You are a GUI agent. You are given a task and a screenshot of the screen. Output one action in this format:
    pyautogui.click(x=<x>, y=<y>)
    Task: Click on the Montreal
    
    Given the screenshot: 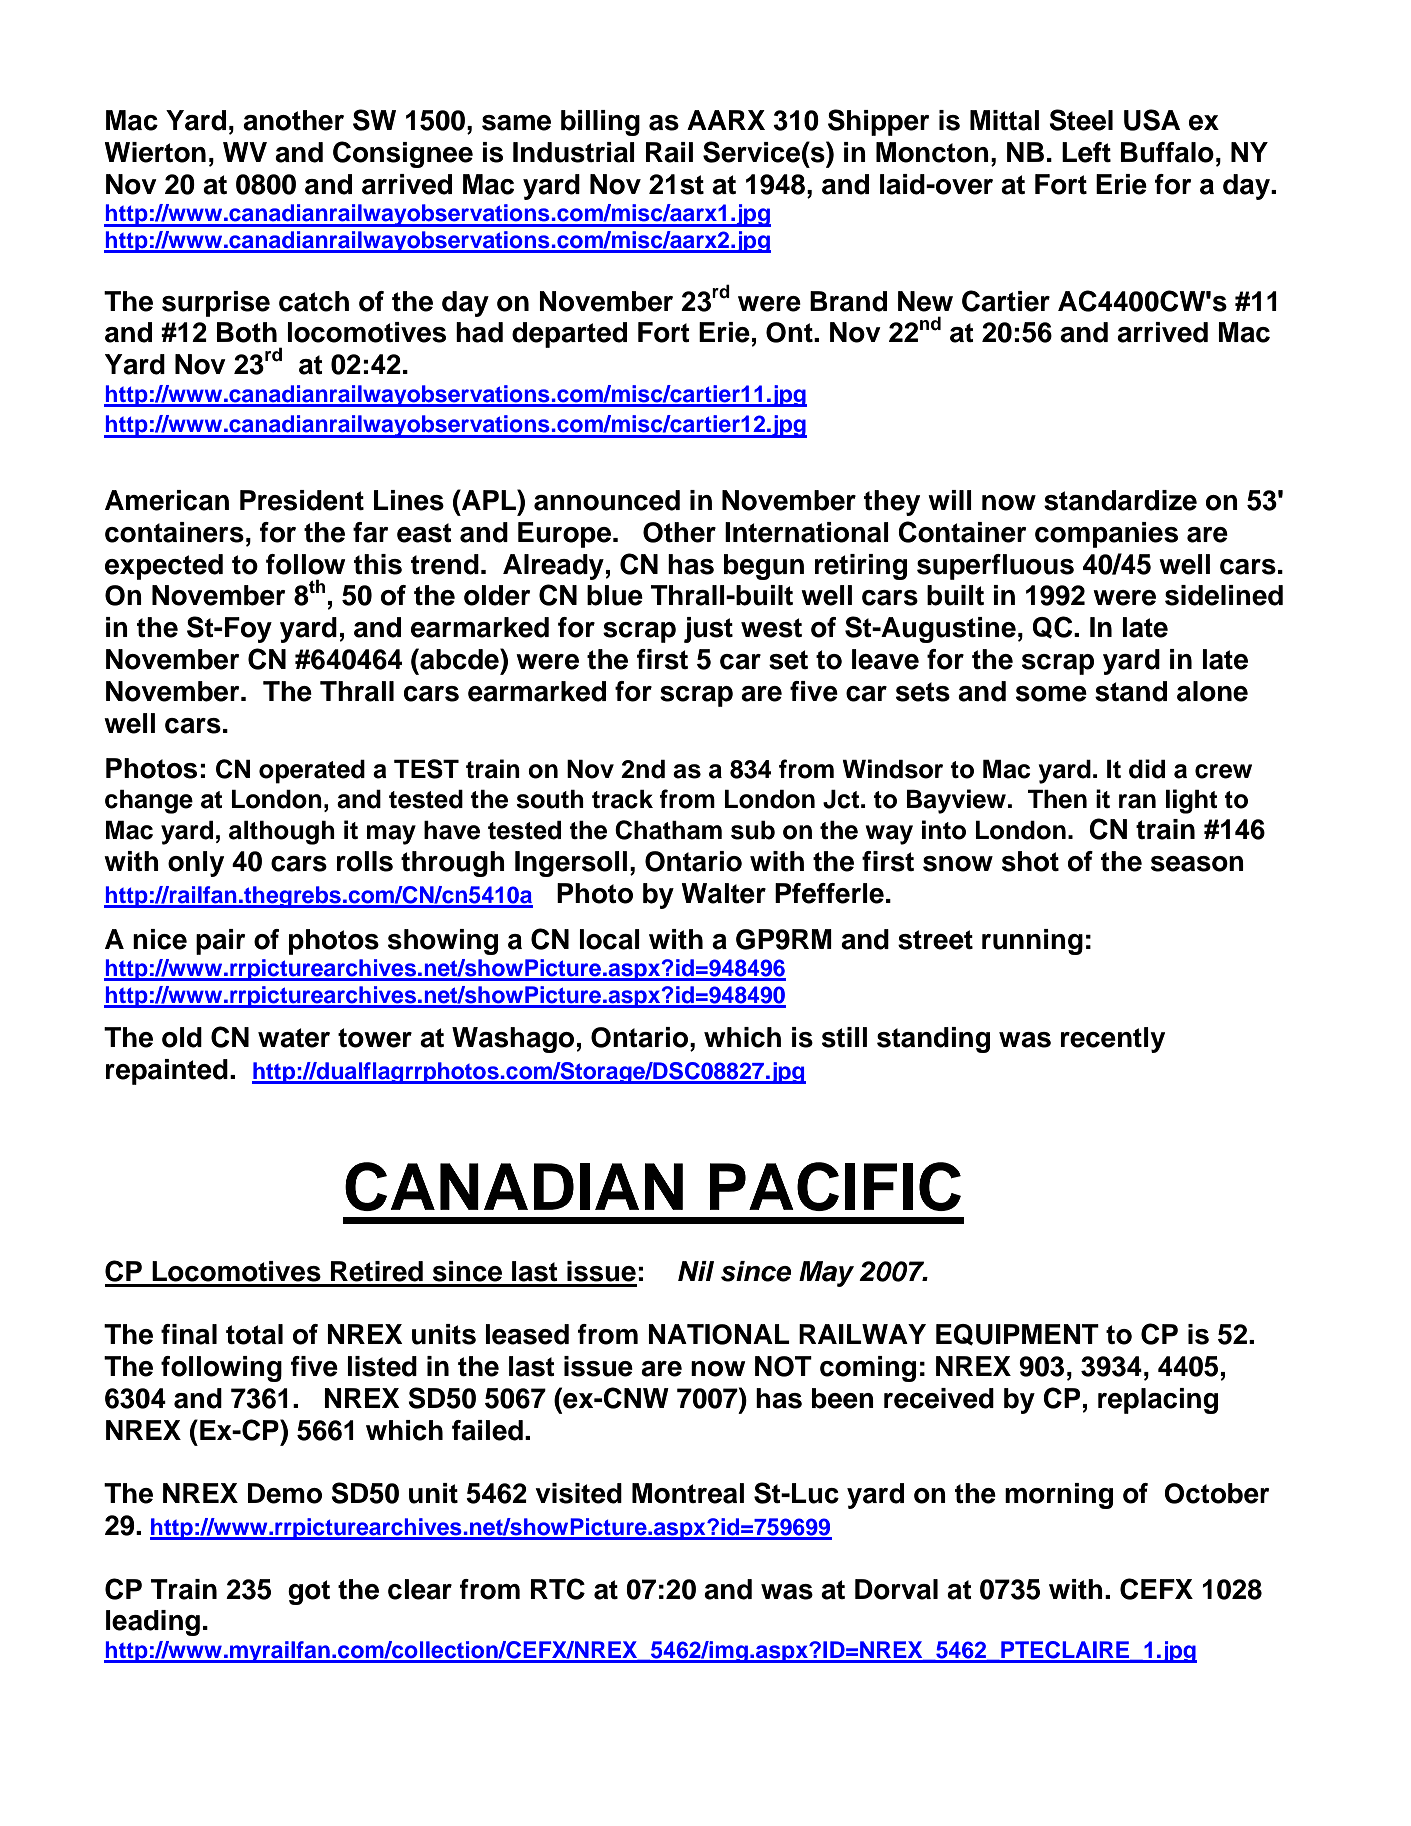 What is the action you would take?
    pyautogui.click(x=688, y=1493)
